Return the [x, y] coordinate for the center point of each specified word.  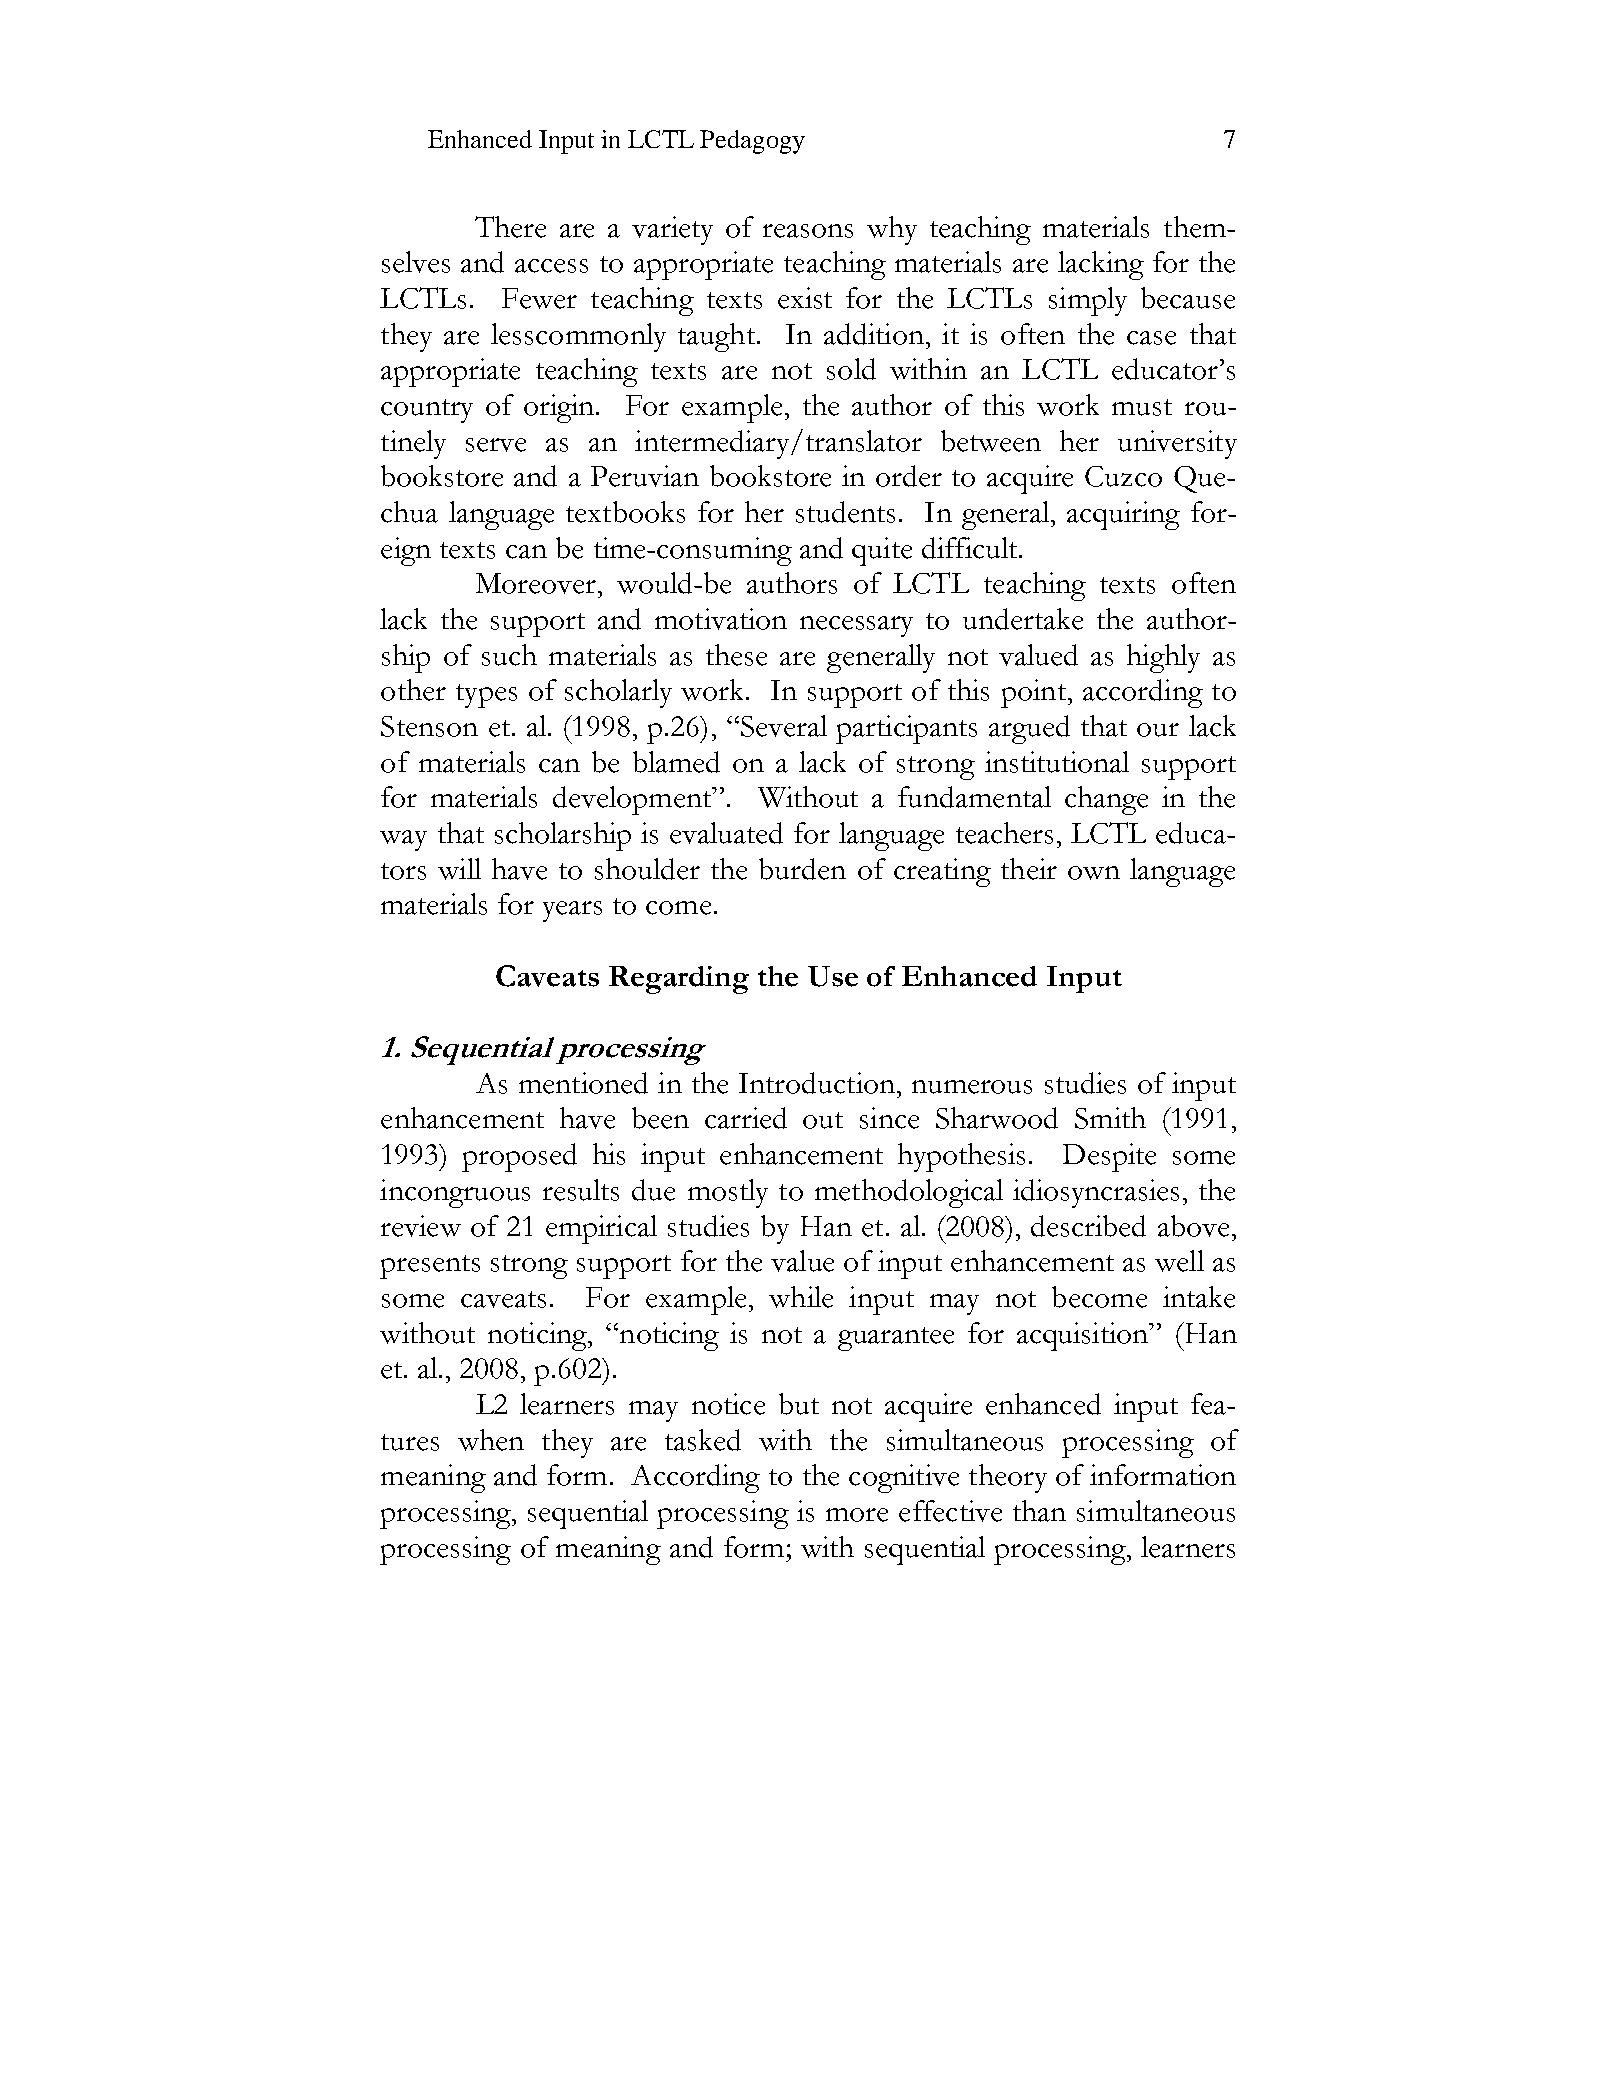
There [510, 227]
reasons [808, 231]
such [509, 655]
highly [1163, 658]
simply [1088, 301]
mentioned [583, 1083]
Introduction [817, 1083]
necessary [856, 626]
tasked [703, 1440]
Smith [1110, 1118]
